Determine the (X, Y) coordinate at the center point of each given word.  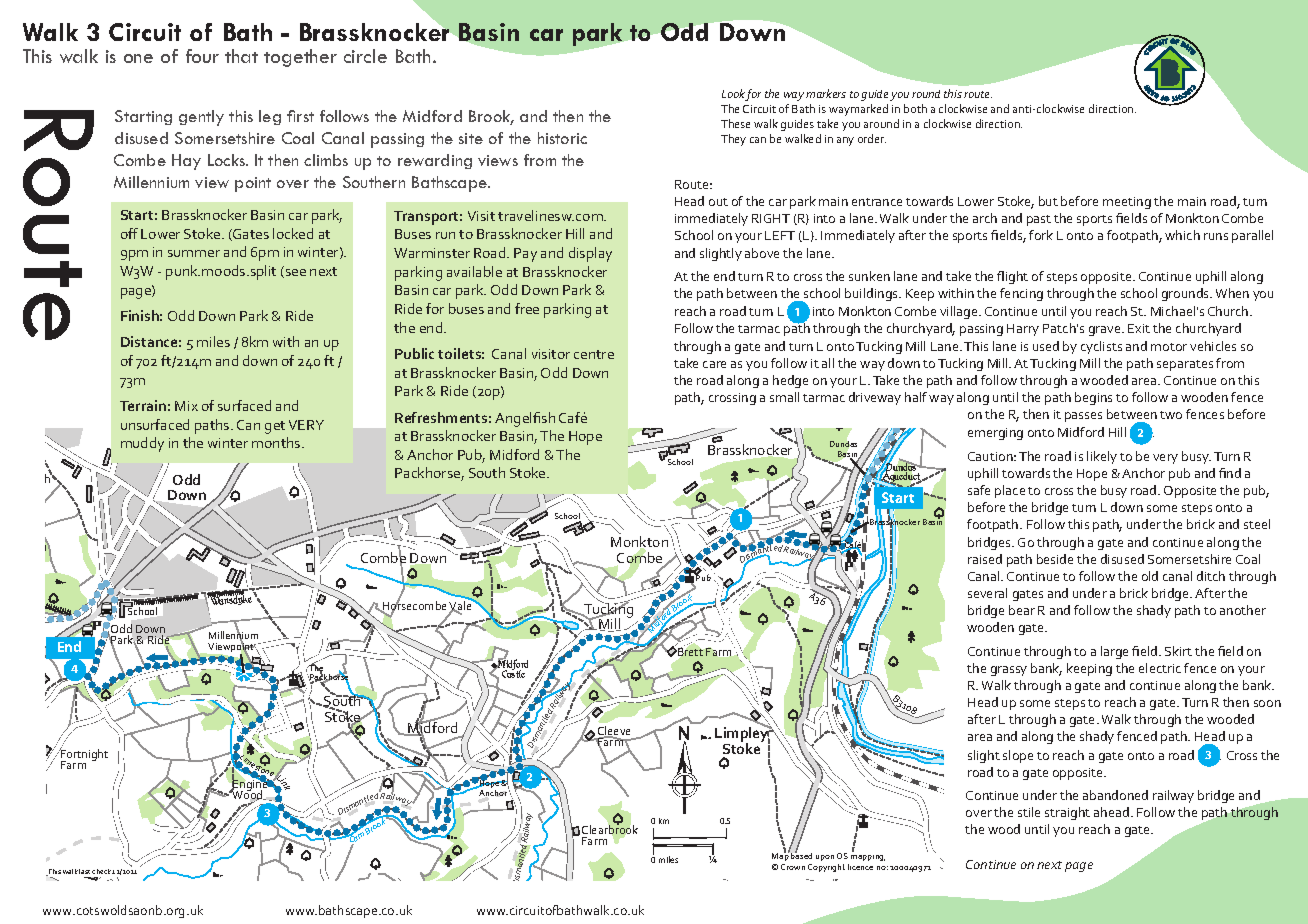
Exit (1139, 328)
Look (734, 95)
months (277, 442)
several (987, 593)
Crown (793, 867)
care (714, 364)
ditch (1211, 576)
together (300, 58)
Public (414, 353)
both (915, 108)
